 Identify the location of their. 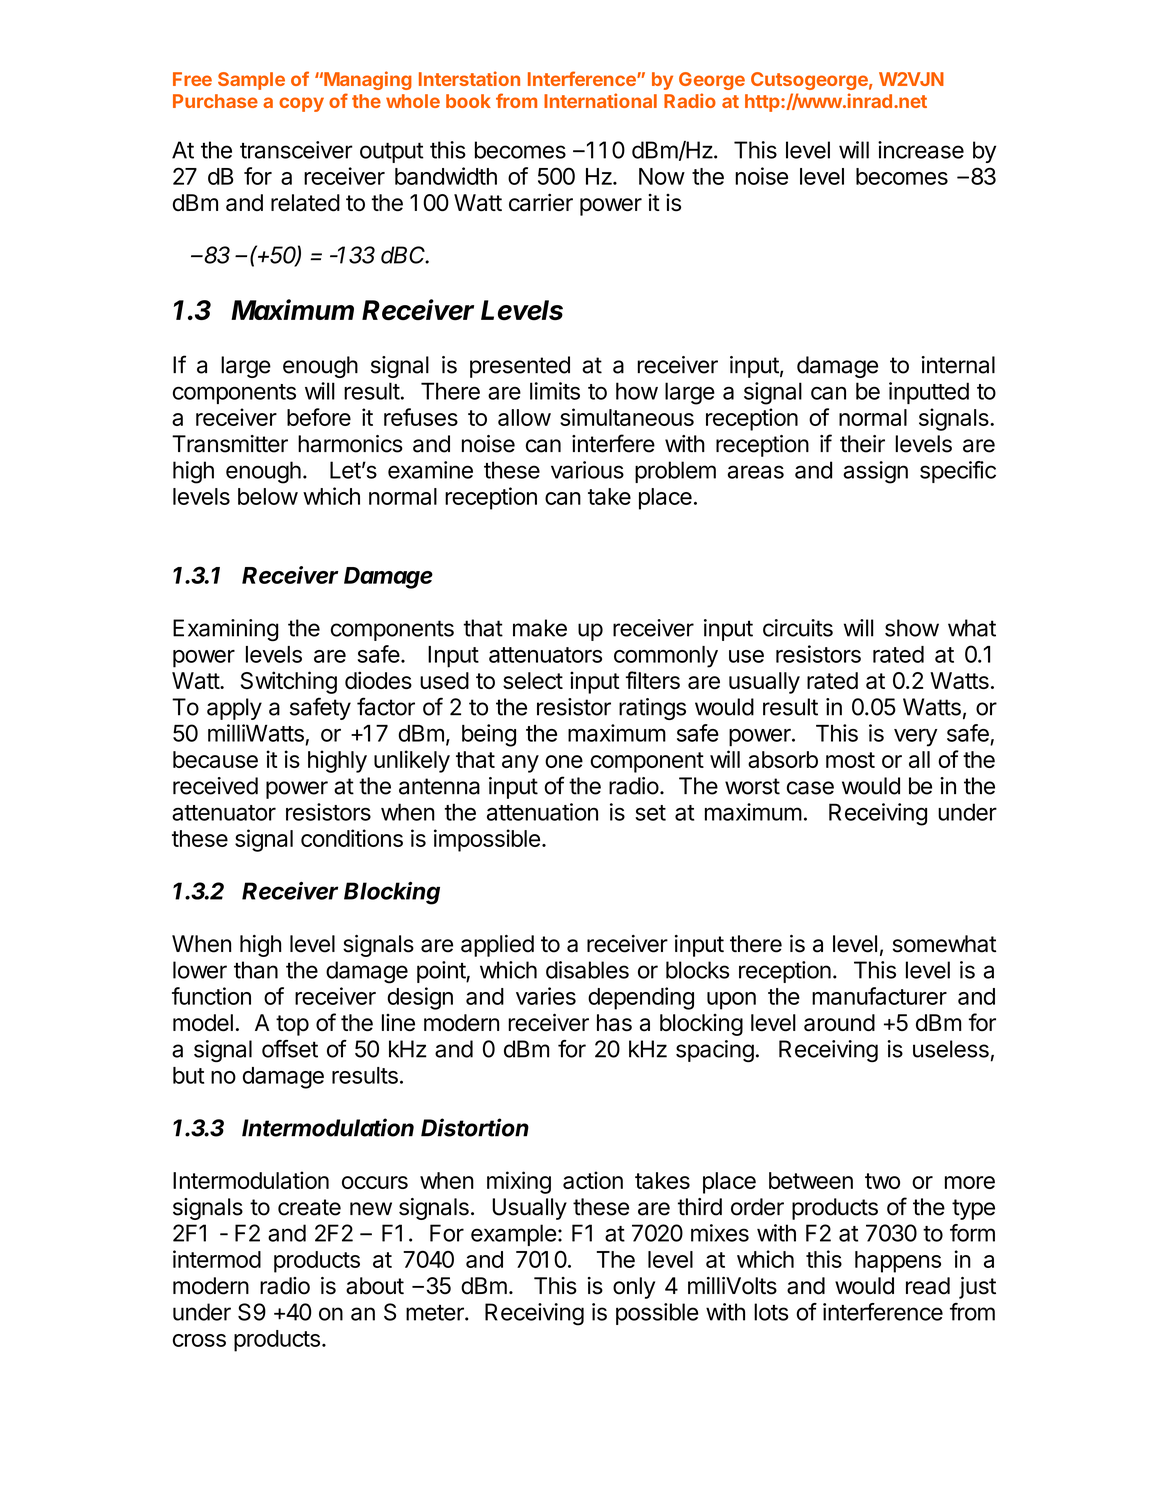
(862, 444).
